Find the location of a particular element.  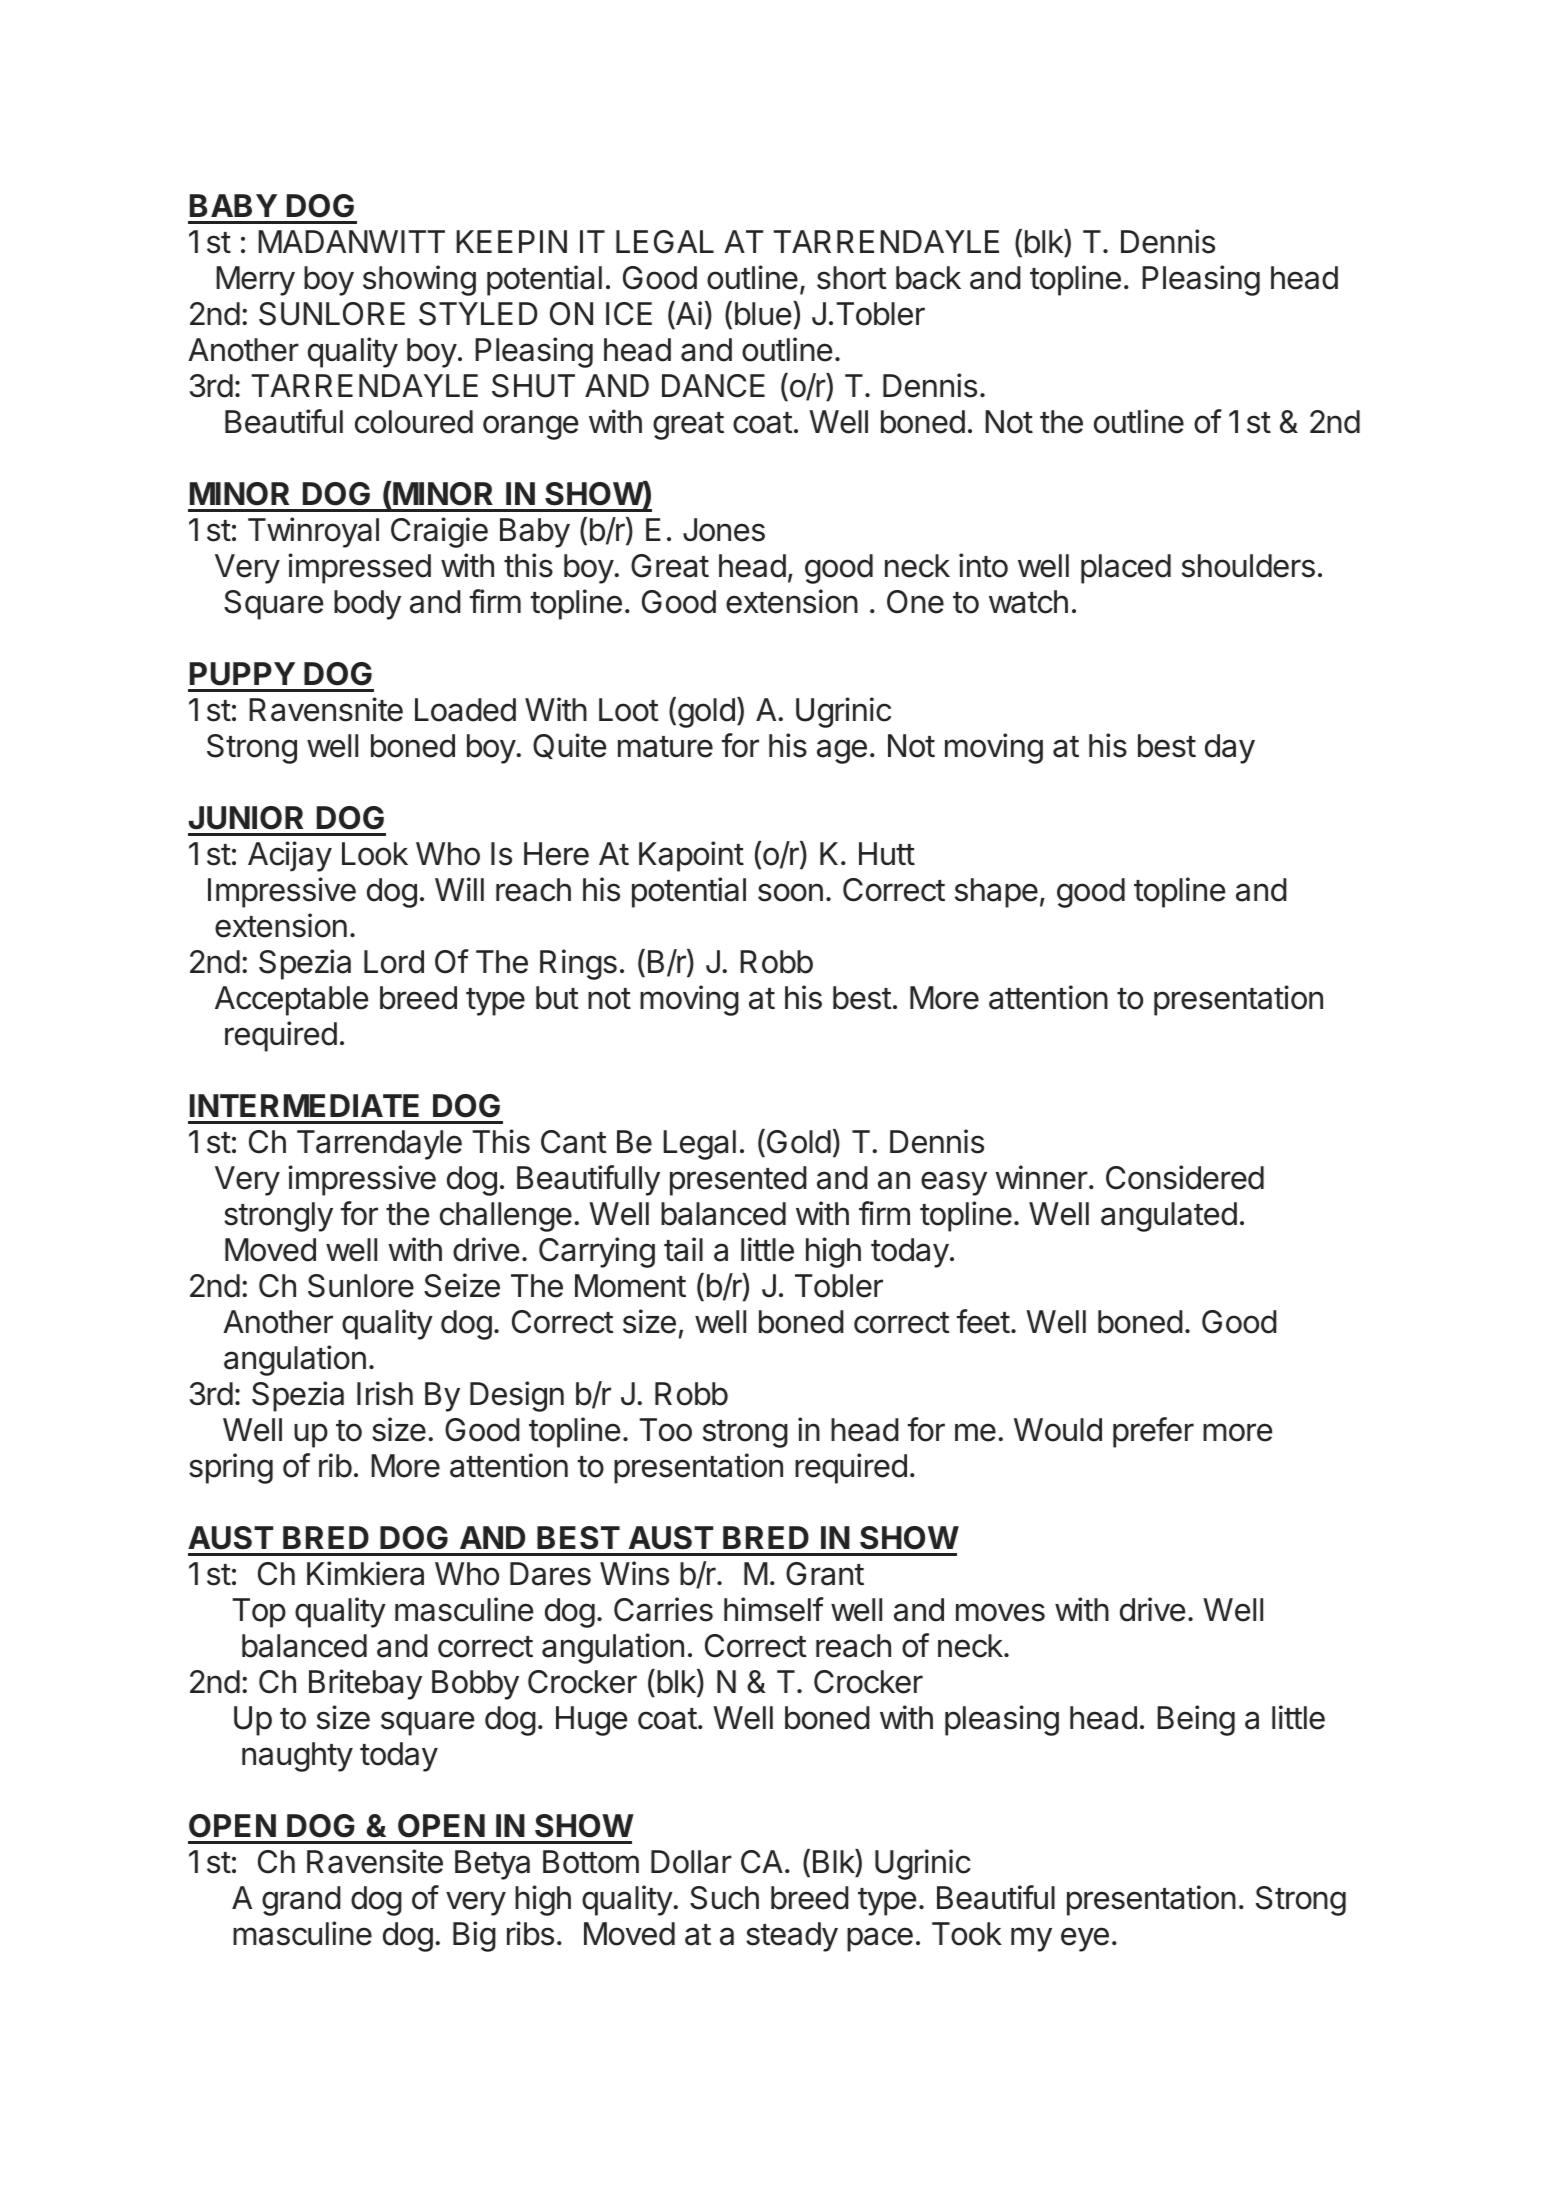

body is located at coordinates (367, 605).
